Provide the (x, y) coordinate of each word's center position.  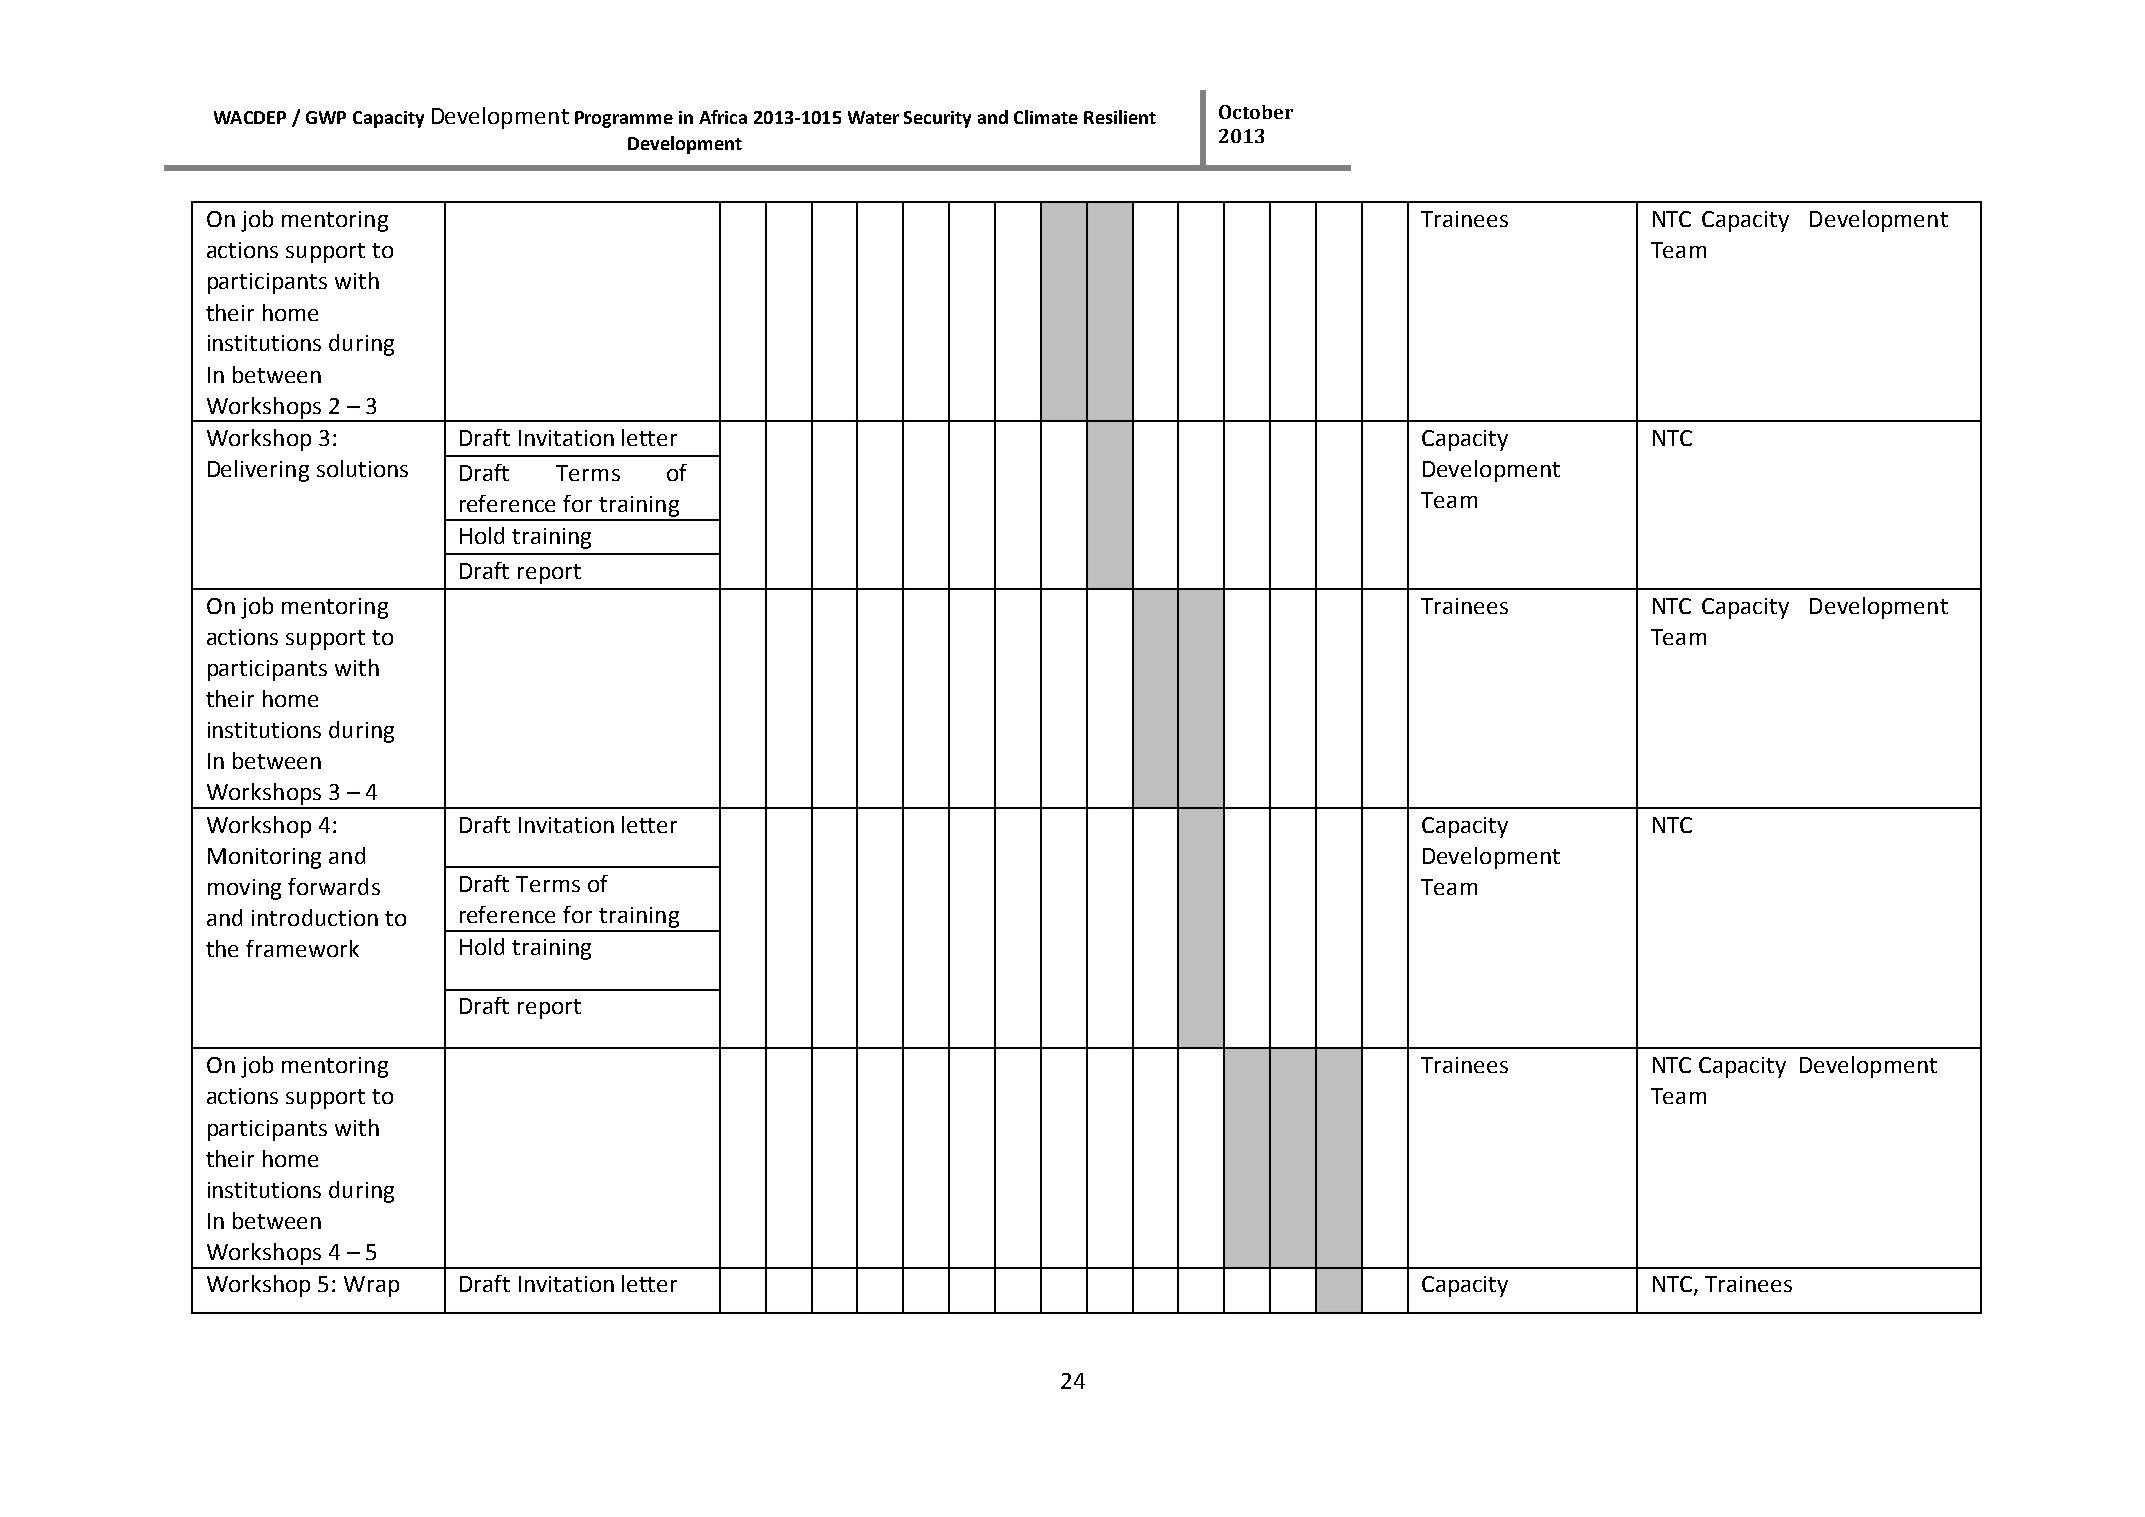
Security (937, 119)
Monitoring (264, 858)
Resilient (1120, 117)
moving (244, 889)
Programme (624, 119)
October (1256, 112)
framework (302, 948)
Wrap (371, 1286)
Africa (723, 117)
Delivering (258, 471)
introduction (315, 917)
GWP (326, 117)
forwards (334, 886)
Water (873, 117)
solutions (362, 468)
